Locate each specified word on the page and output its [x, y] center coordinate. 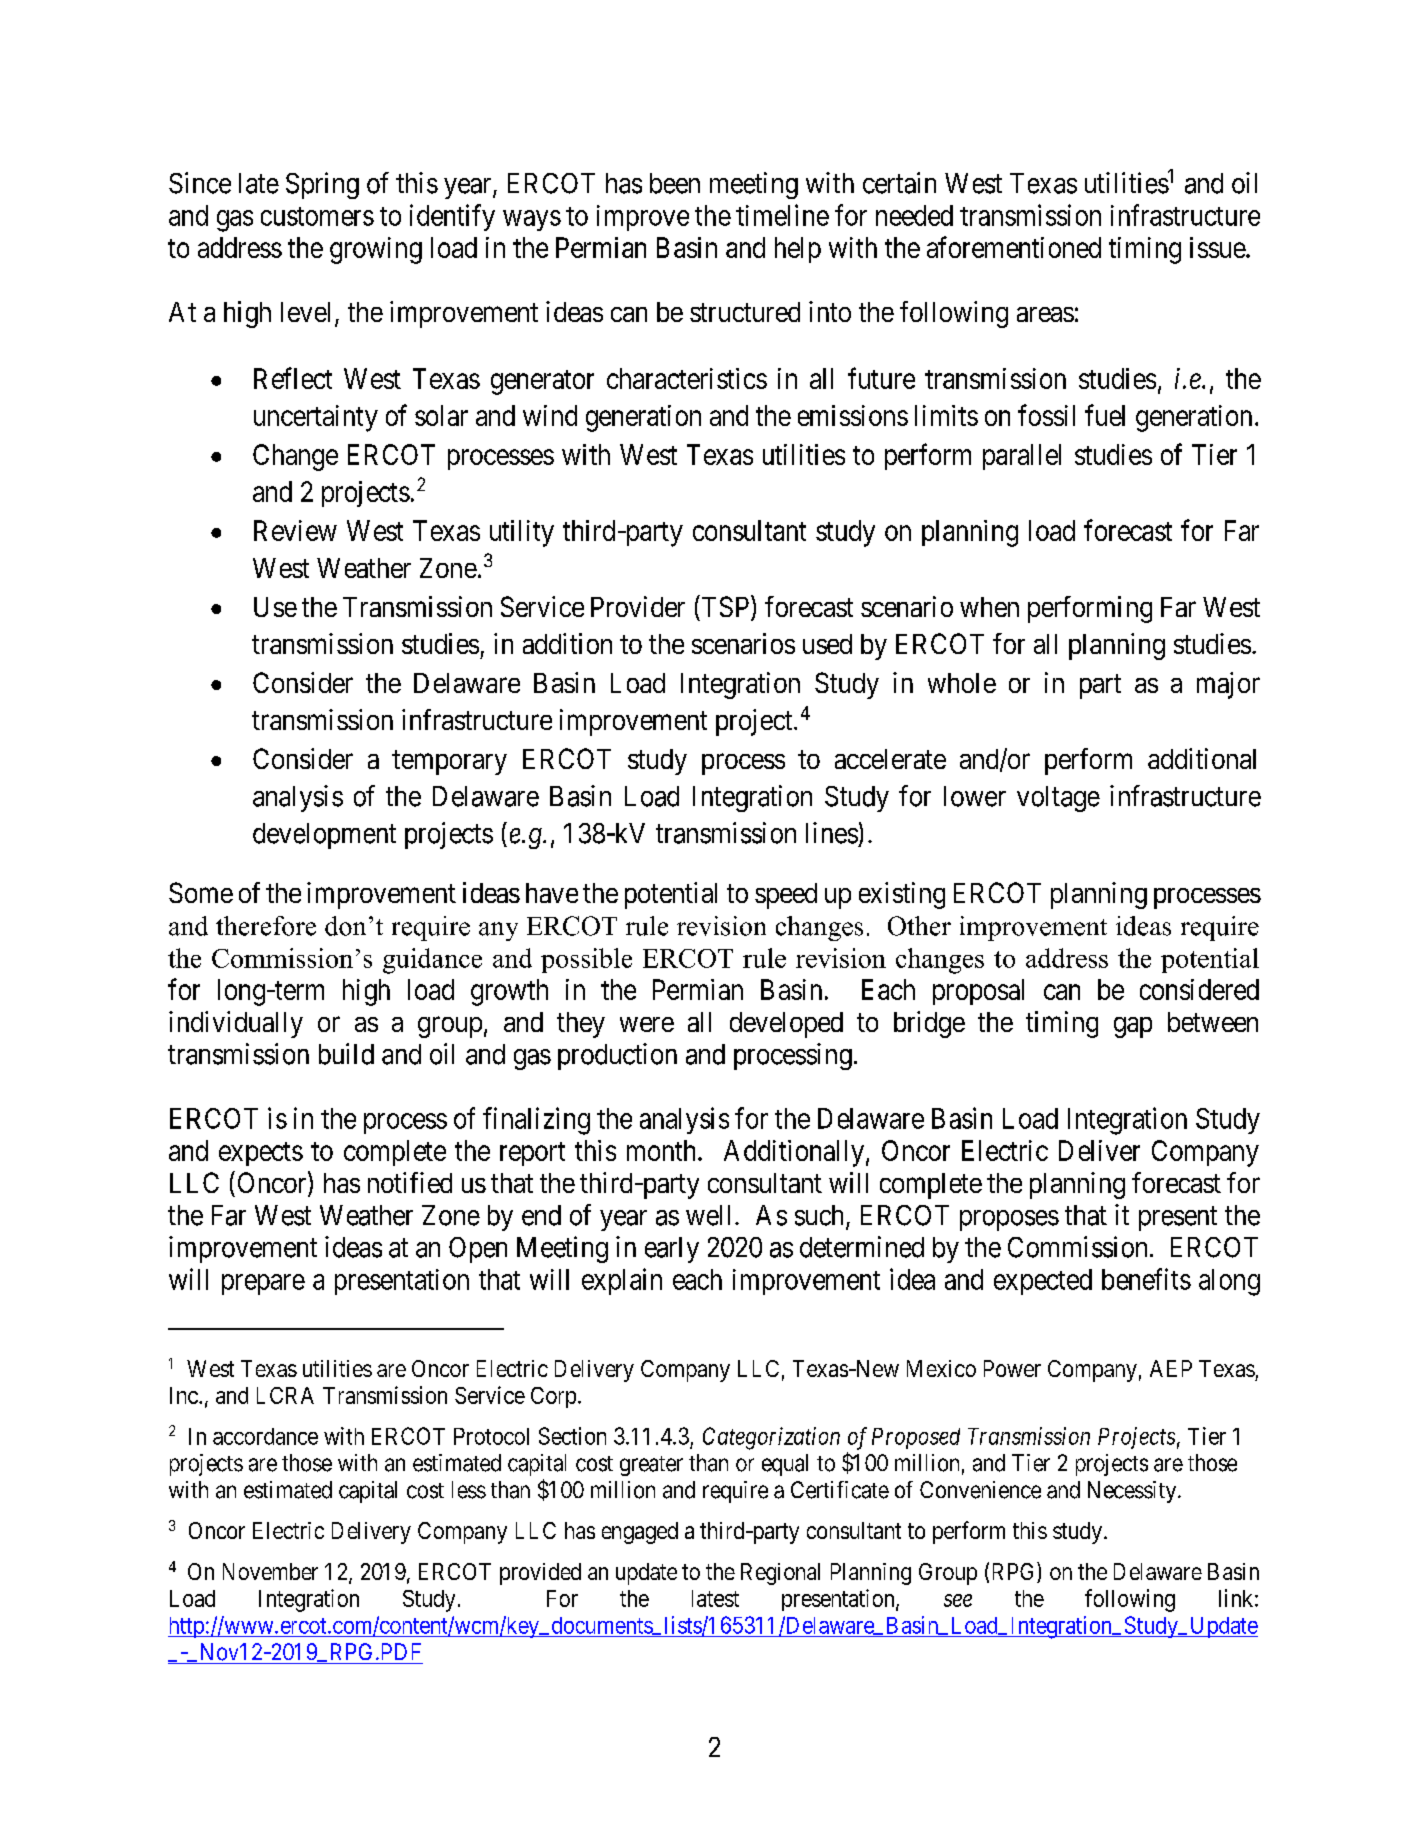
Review [295, 530]
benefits [1146, 1279]
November [270, 1571]
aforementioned [1014, 247]
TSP [727, 608]
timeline [782, 215]
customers [317, 216]
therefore [266, 926]
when [989, 607]
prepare [263, 1284]
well [708, 1215]
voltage [1058, 799]
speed [786, 896]
